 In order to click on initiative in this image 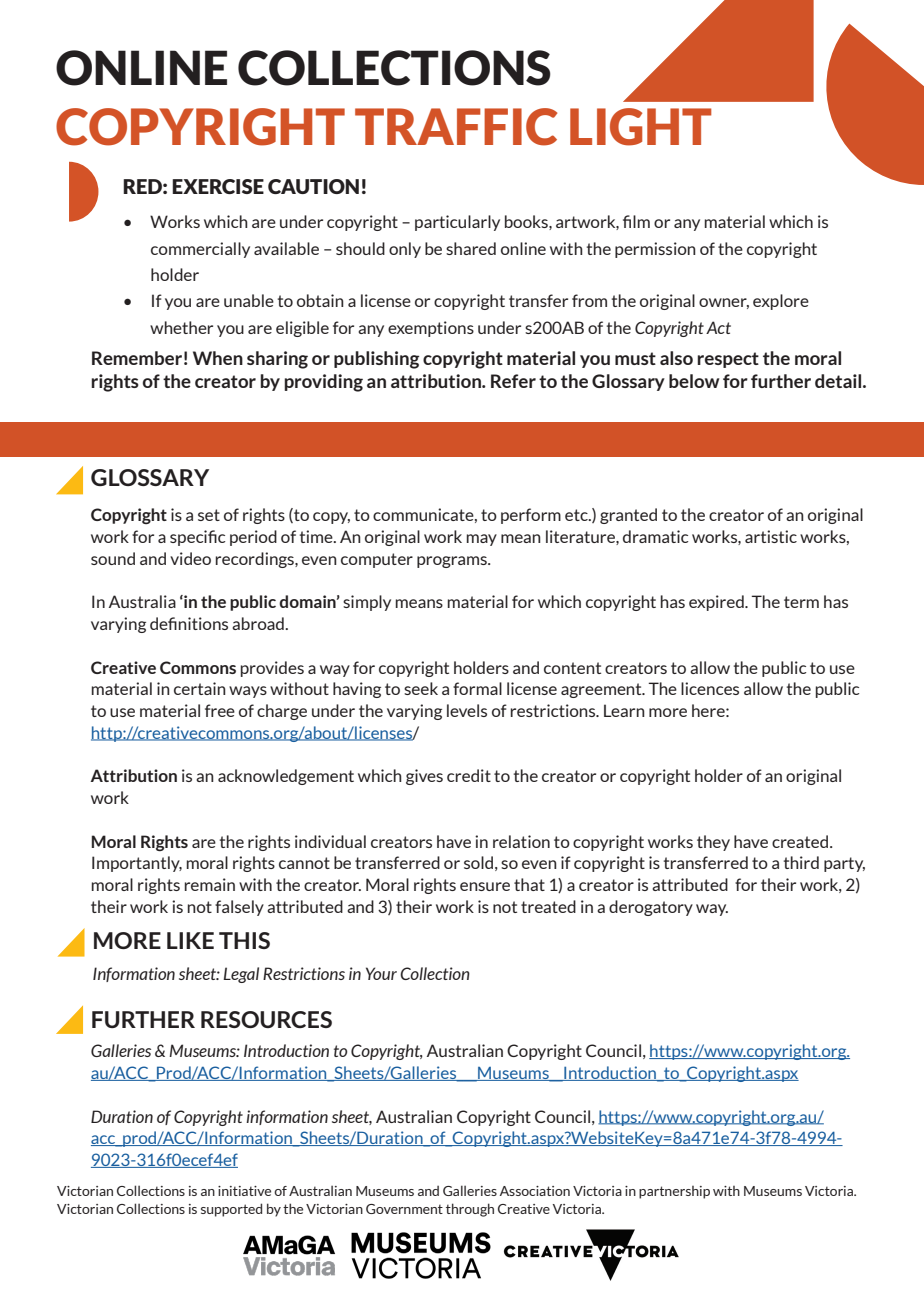, I will do `click(244, 1191)`.
